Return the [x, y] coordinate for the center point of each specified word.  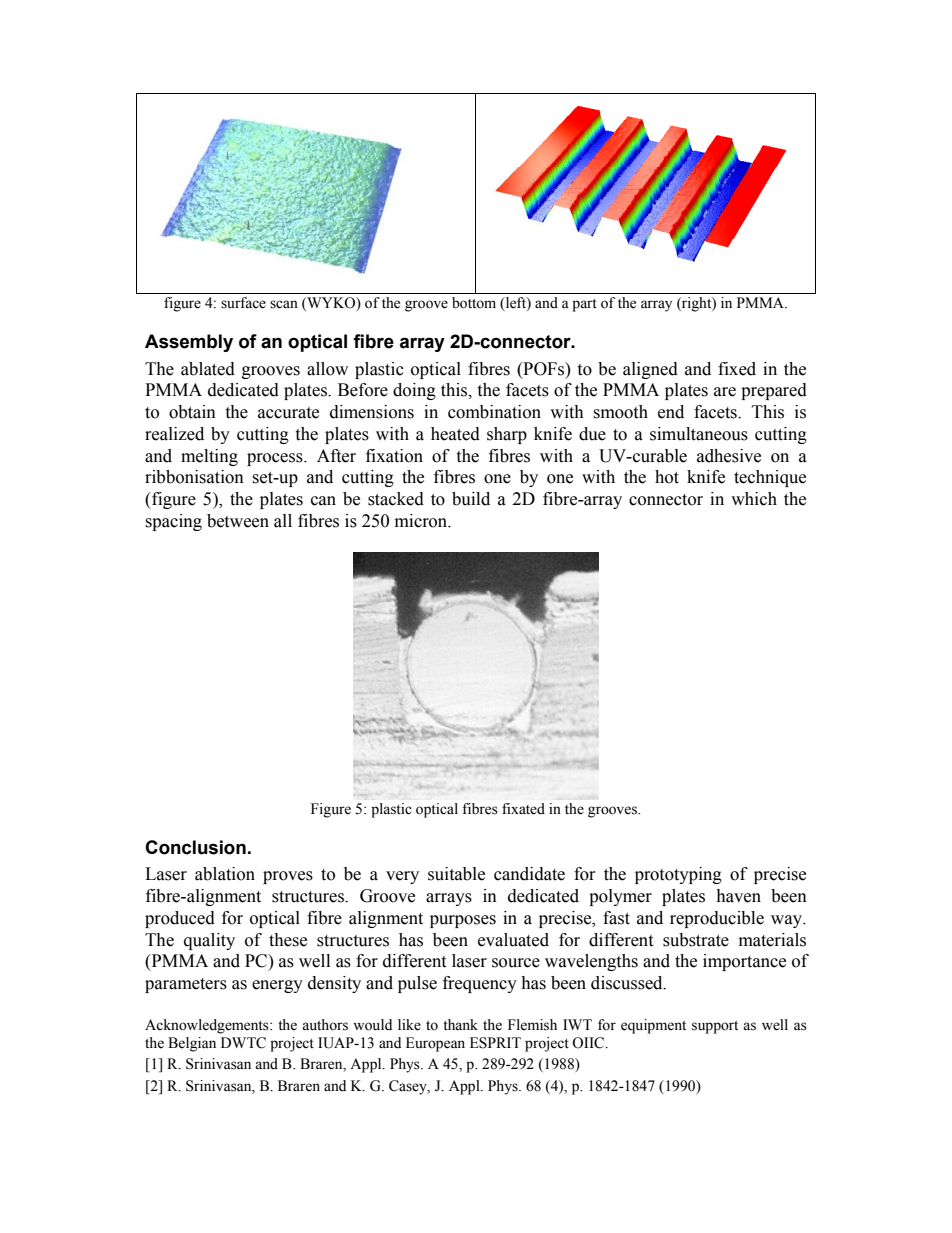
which [754, 499]
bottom [474, 303]
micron [422, 521]
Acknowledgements [208, 1026]
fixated [523, 809]
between [238, 521]
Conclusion [195, 847]
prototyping [678, 875]
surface [243, 303]
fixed [737, 369]
